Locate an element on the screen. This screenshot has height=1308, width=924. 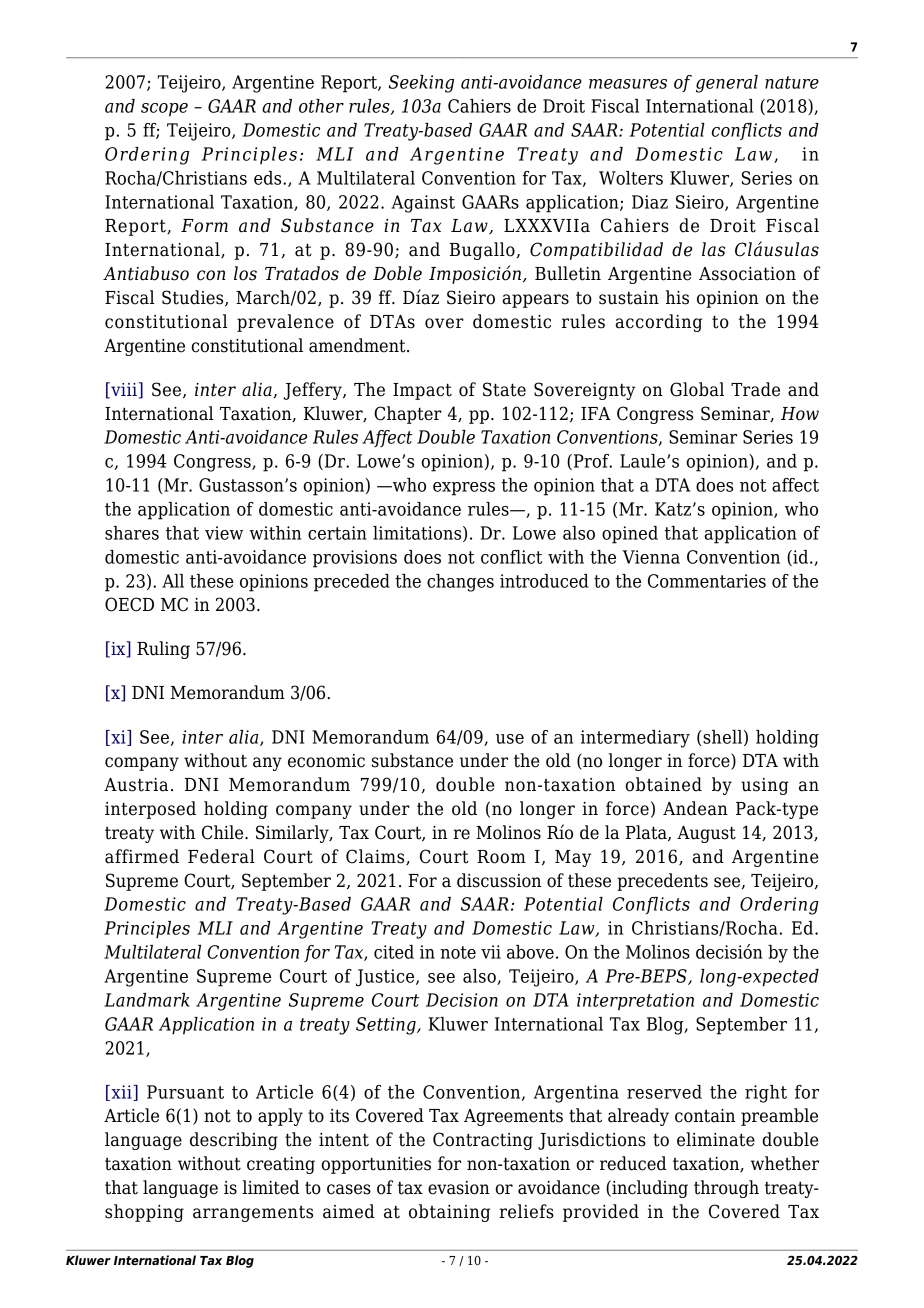
Chile is located at coordinates (224, 832).
